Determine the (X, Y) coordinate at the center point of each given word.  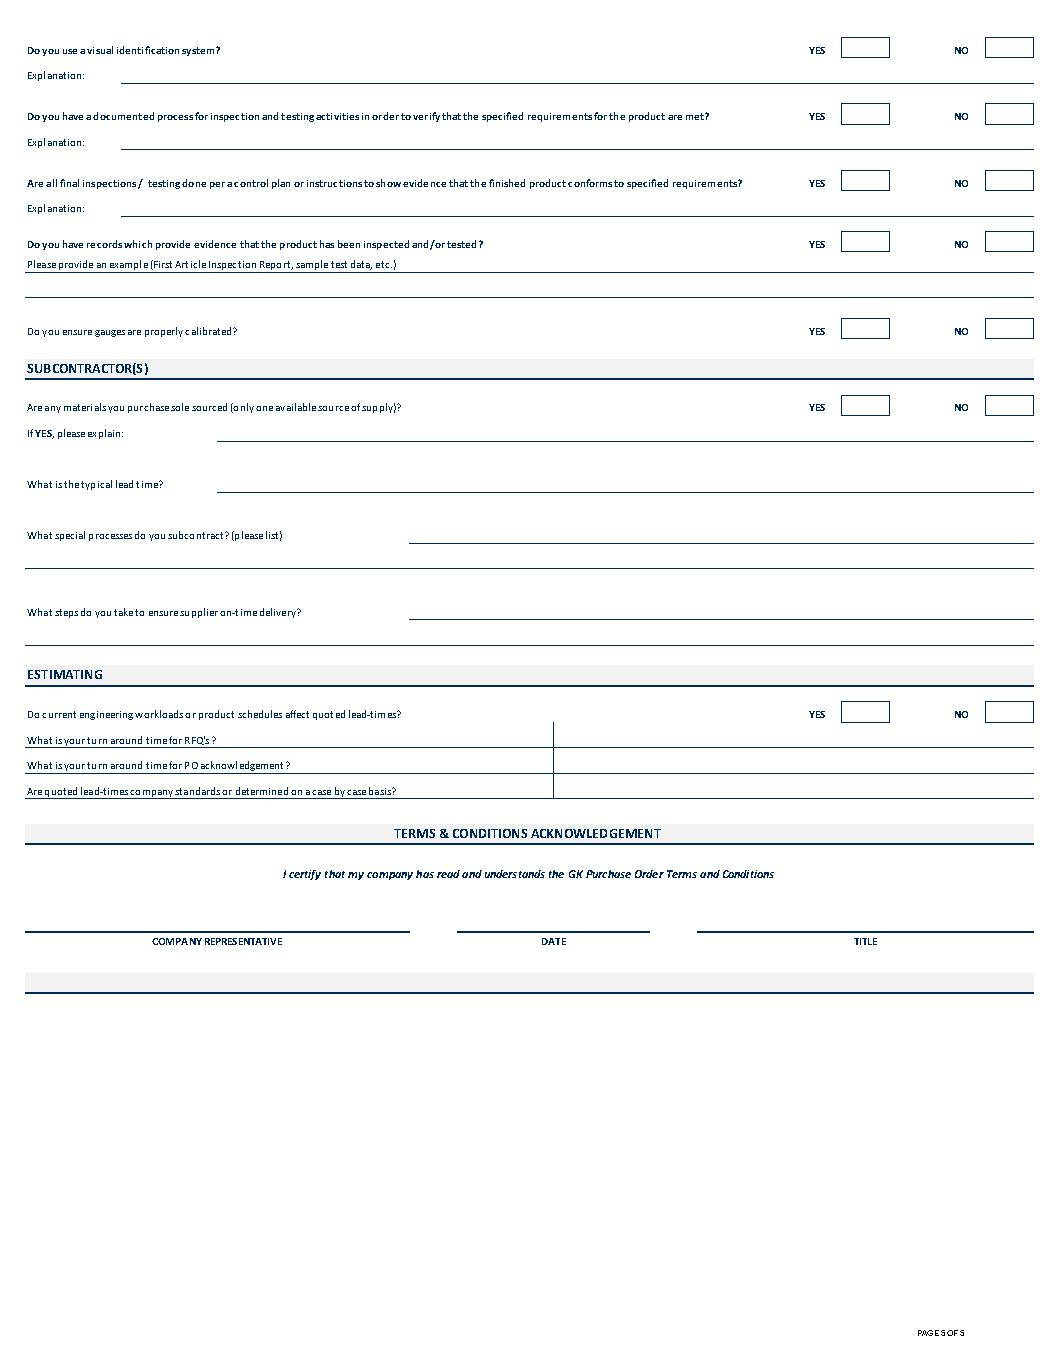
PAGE (928, 1333)
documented (123, 116)
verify (426, 117)
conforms (590, 183)
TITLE (865, 941)
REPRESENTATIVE (243, 941)
